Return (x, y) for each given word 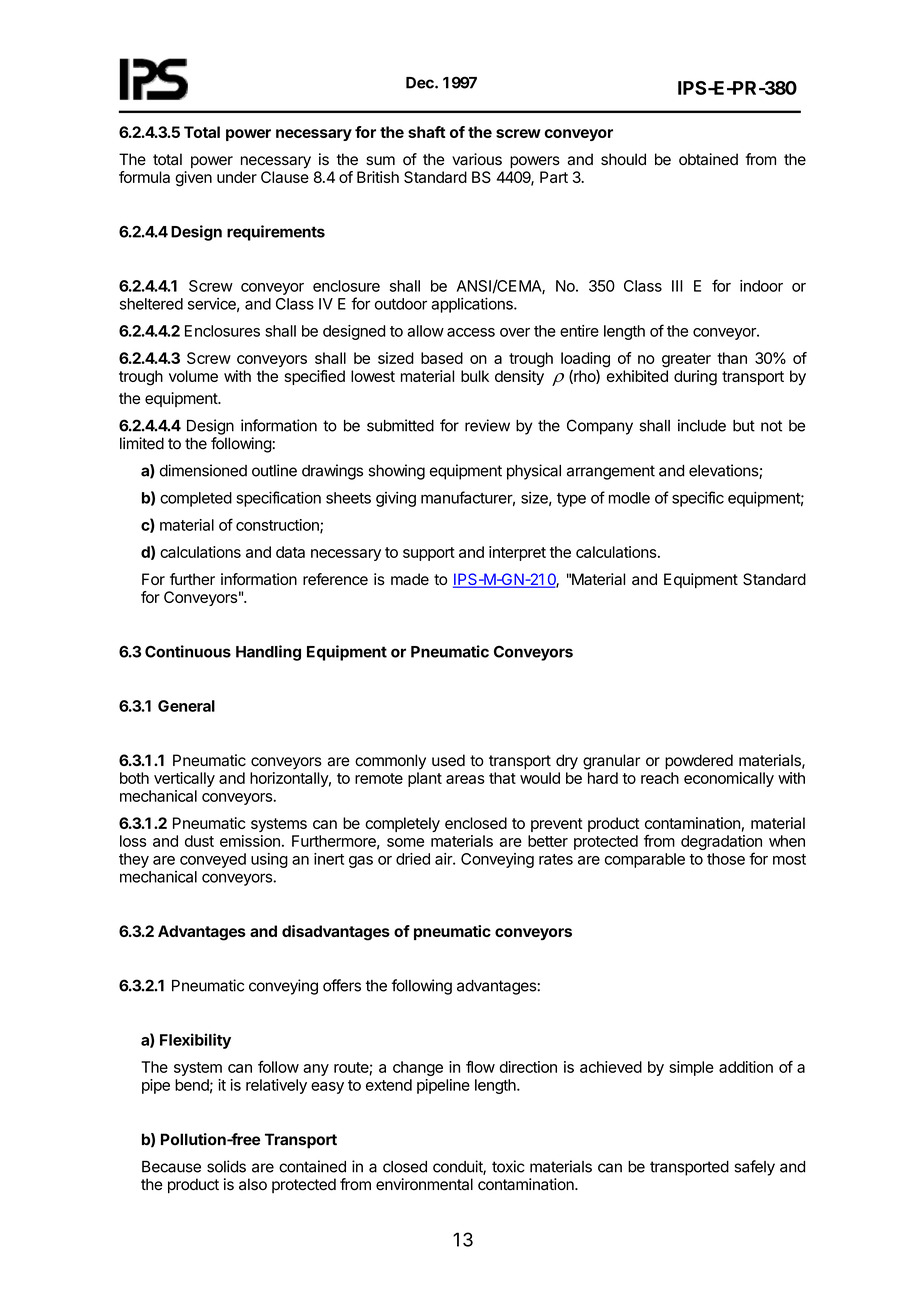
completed (196, 499)
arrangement (611, 472)
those (726, 859)
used (448, 760)
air (444, 859)
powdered (699, 762)
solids (226, 1166)
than (732, 358)
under (237, 177)
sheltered (151, 304)
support (429, 554)
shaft (427, 132)
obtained (708, 159)
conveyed (213, 860)
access (471, 332)
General (186, 706)
